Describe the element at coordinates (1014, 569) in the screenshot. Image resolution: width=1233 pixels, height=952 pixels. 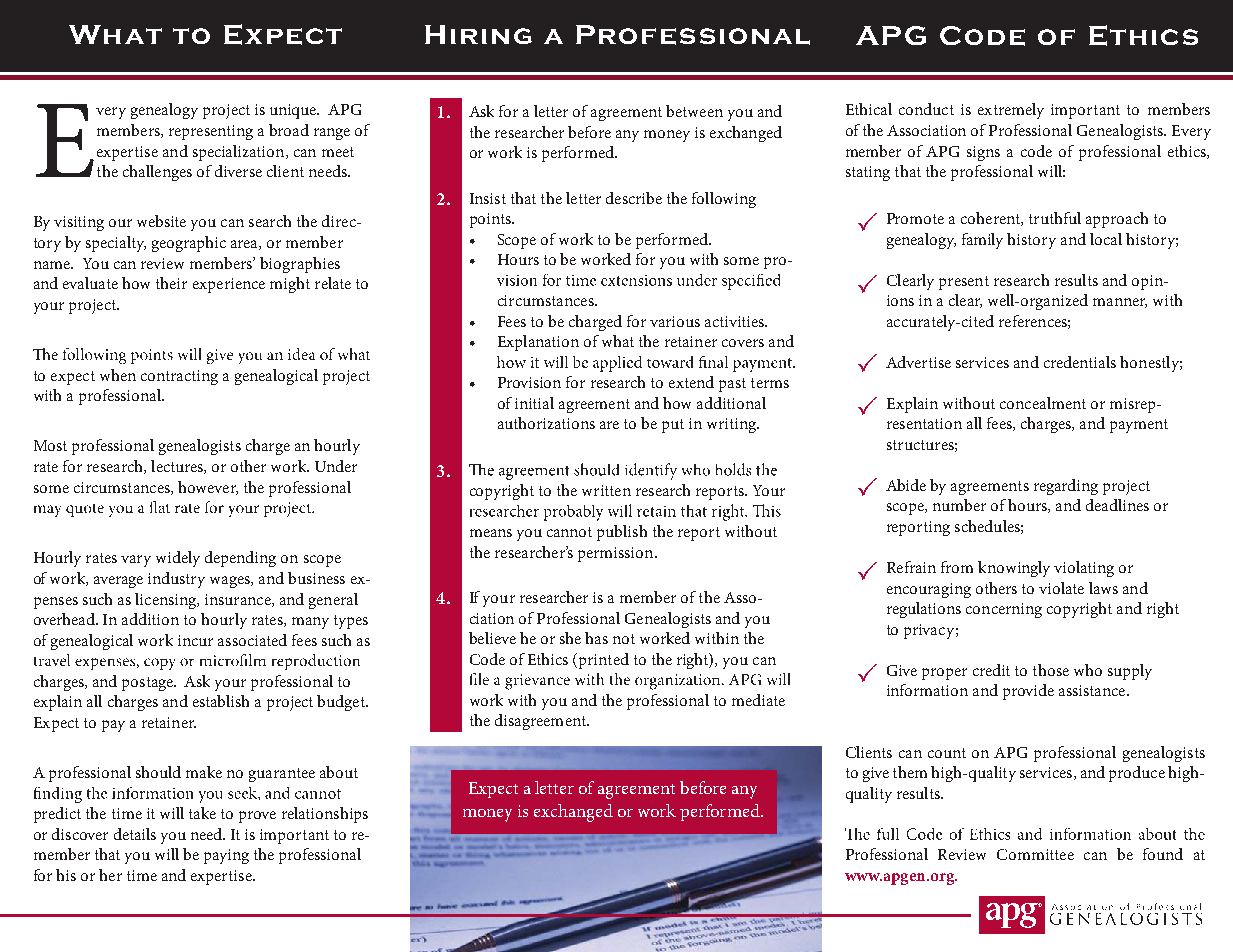
I see `knowingly` at that location.
